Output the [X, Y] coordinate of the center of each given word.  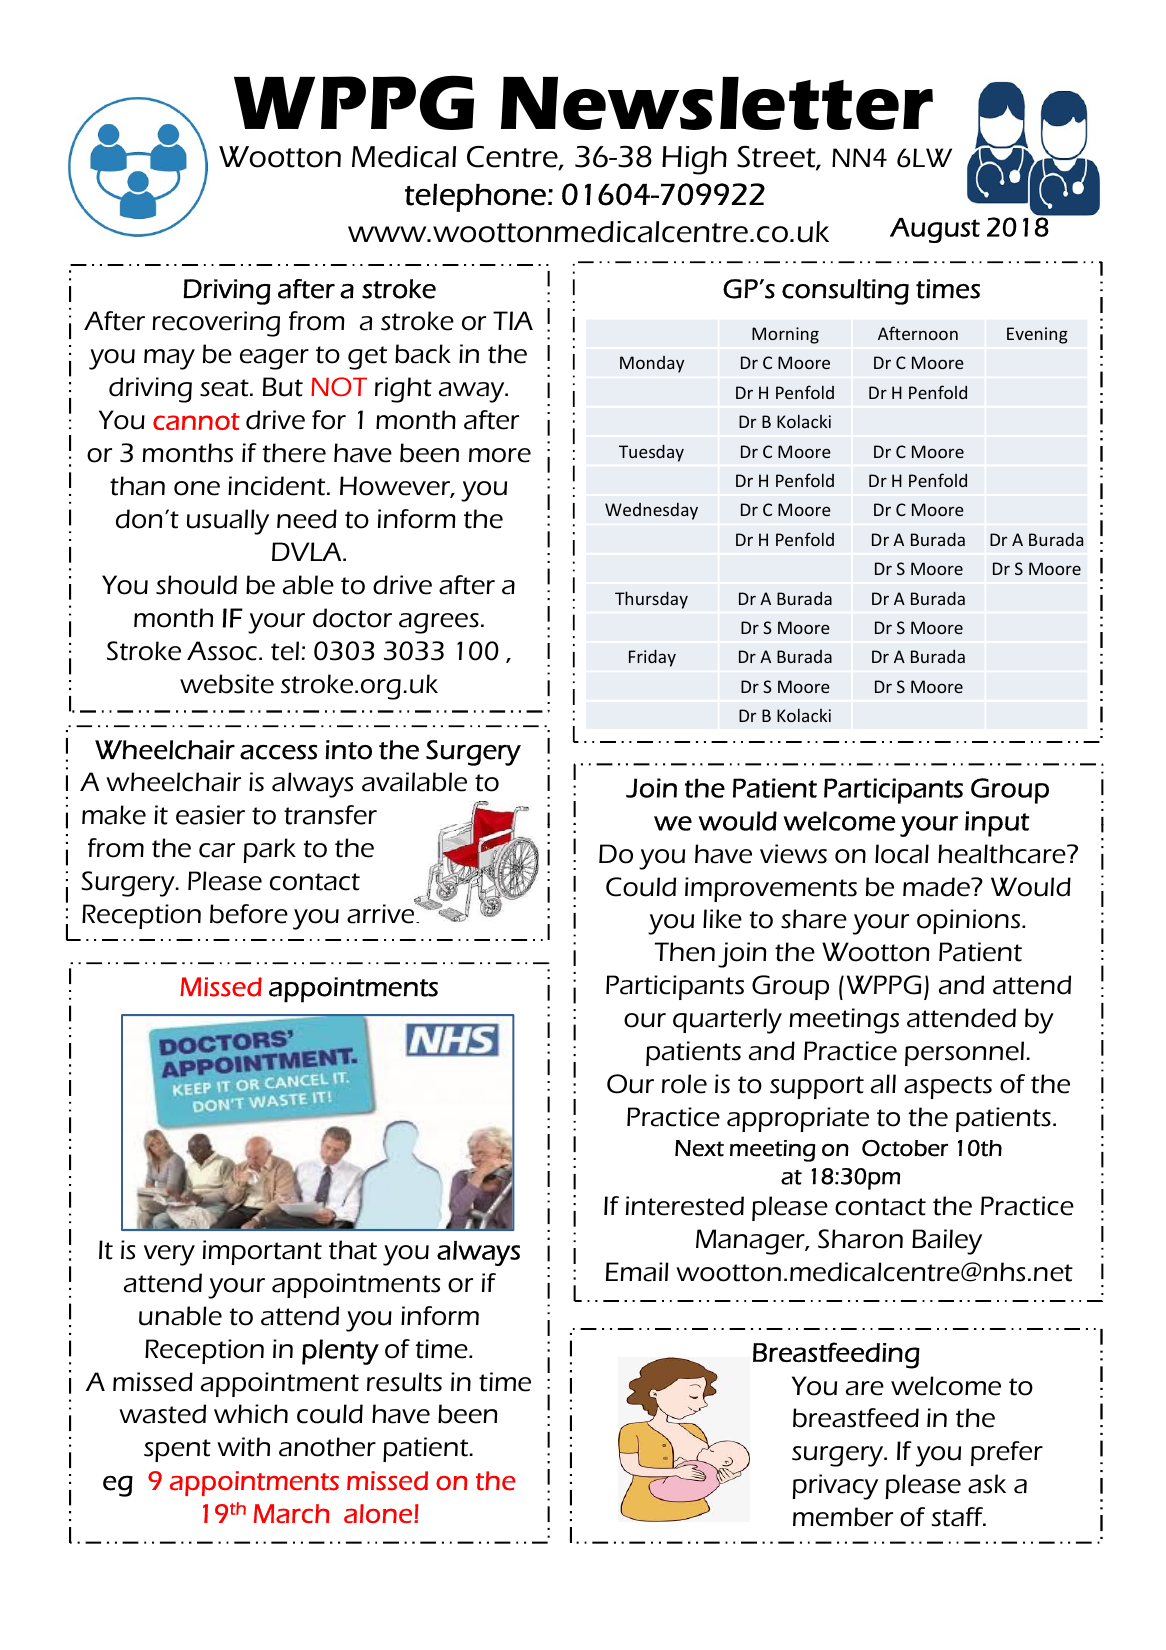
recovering [216, 324]
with [243, 1447]
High [694, 160]
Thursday [651, 600]
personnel [966, 1053]
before [249, 914]
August [935, 230]
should [196, 585]
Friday [652, 658]
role [684, 1084]
